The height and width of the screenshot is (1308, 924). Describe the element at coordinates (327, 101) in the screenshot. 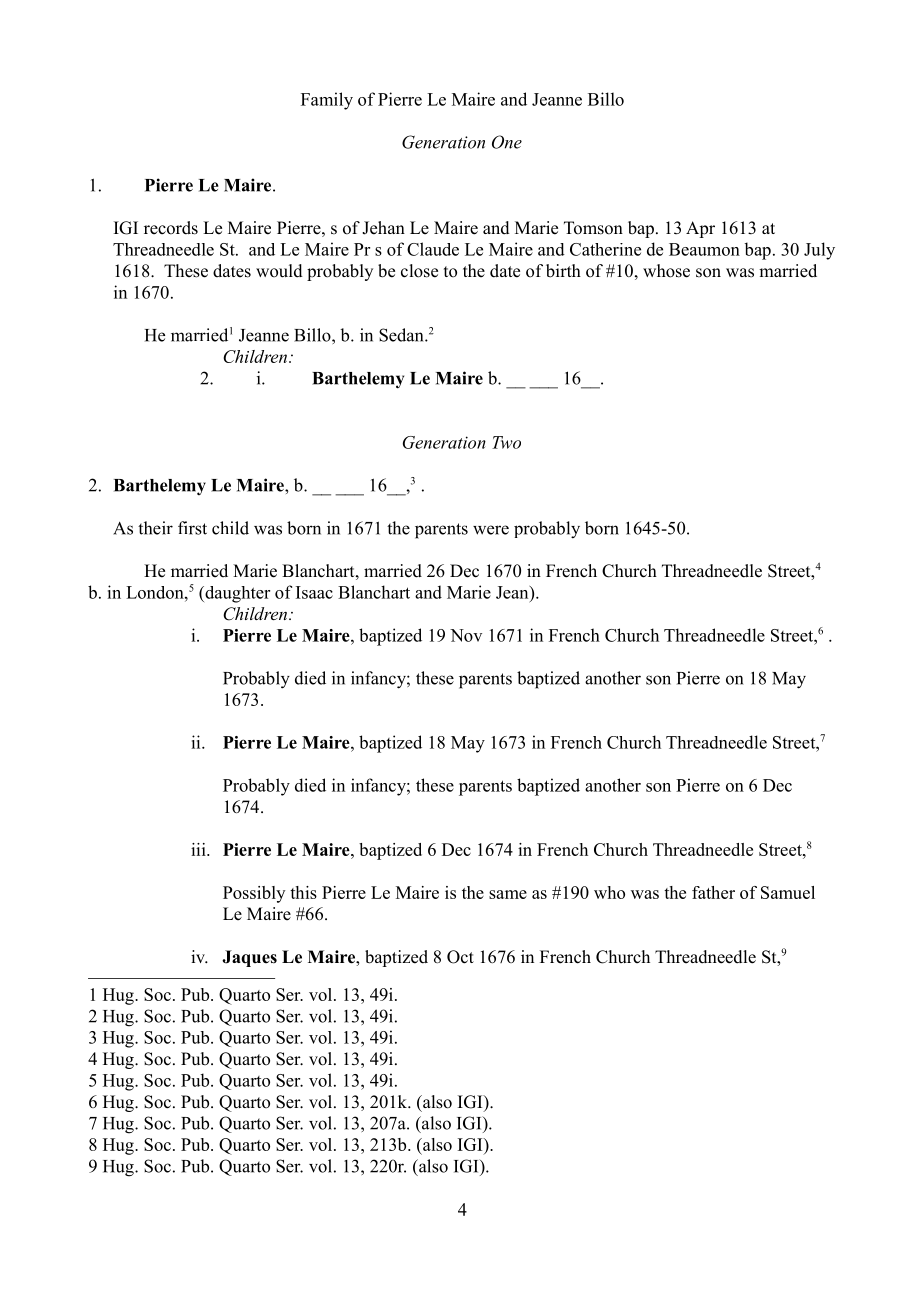

I see `Family` at that location.
